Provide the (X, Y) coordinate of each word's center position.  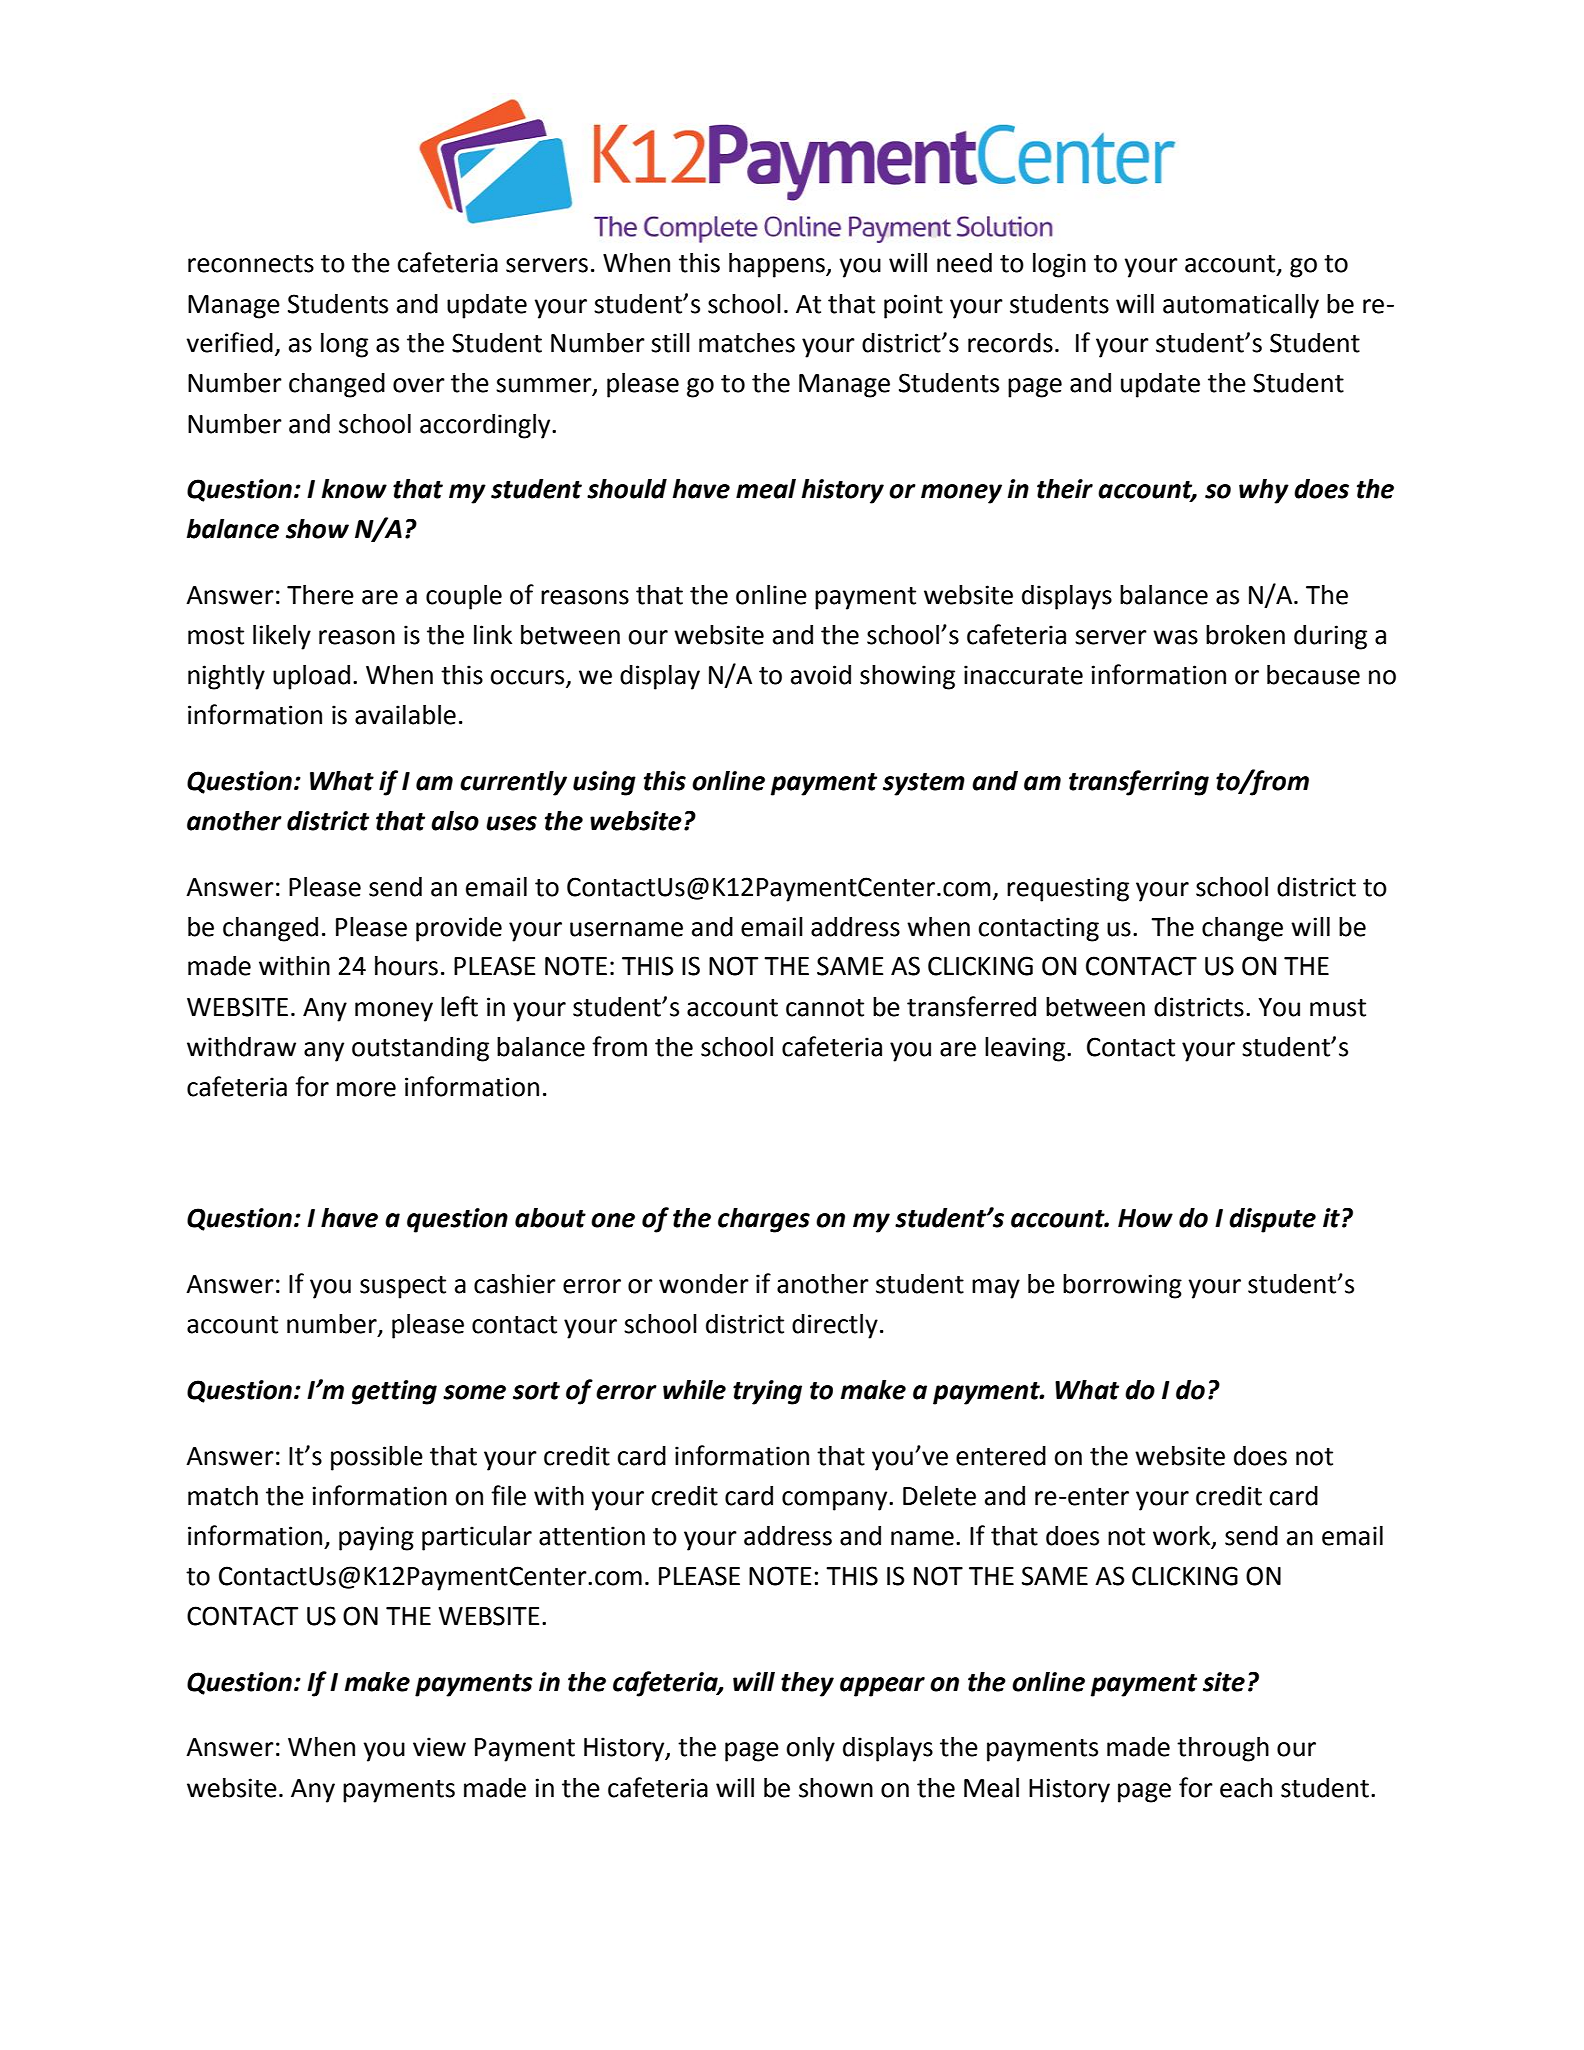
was (1175, 637)
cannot (825, 1008)
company (836, 1501)
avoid (821, 674)
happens (778, 265)
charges (764, 1220)
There (320, 594)
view (439, 1747)
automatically (1241, 306)
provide (459, 929)
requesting (1068, 889)
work (1183, 1537)
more (366, 1089)
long (344, 345)
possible (377, 1458)
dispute (1272, 1220)
